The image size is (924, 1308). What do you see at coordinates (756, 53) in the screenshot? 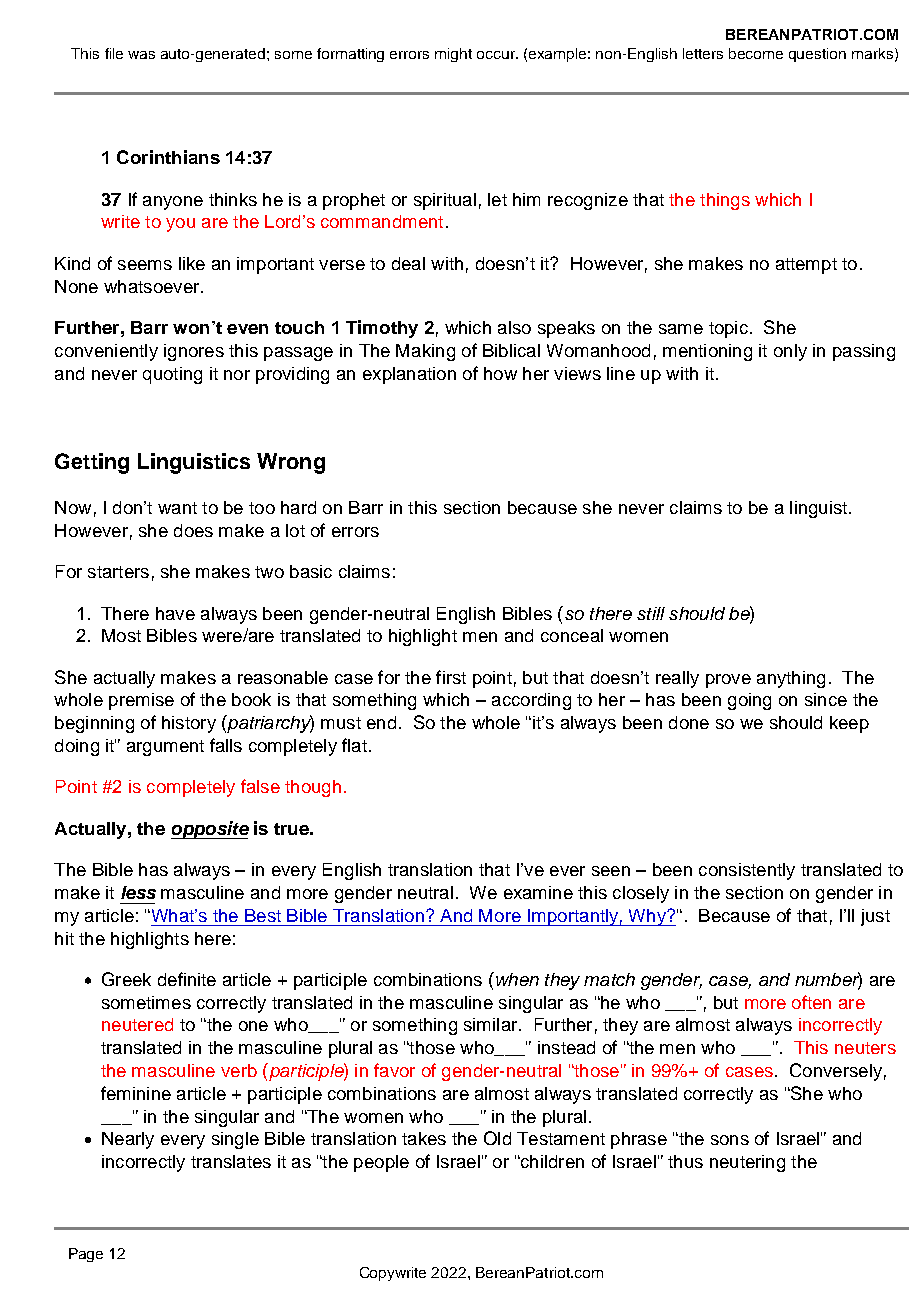
I see `become` at bounding box center [756, 53].
